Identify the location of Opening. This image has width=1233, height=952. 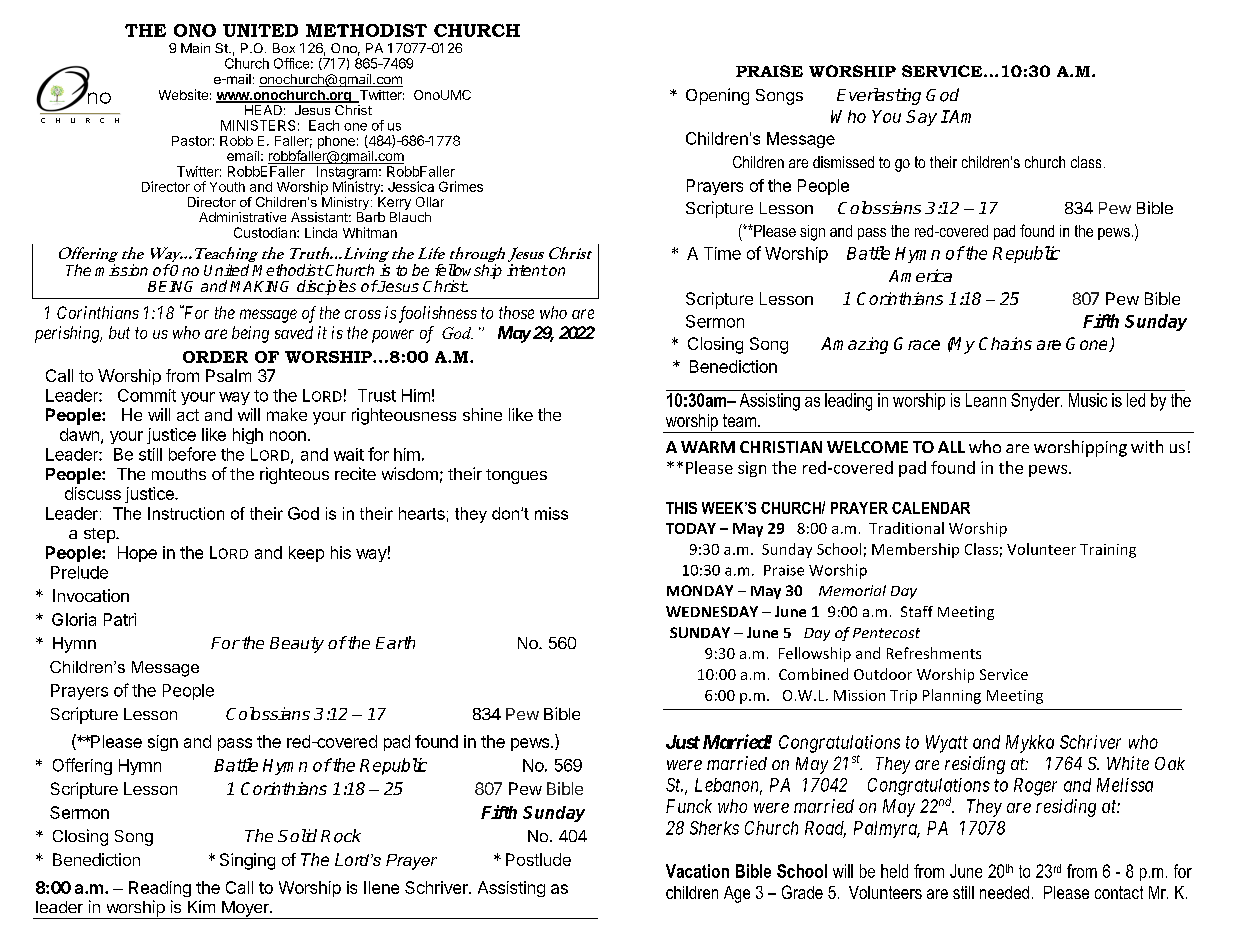
(717, 96).
